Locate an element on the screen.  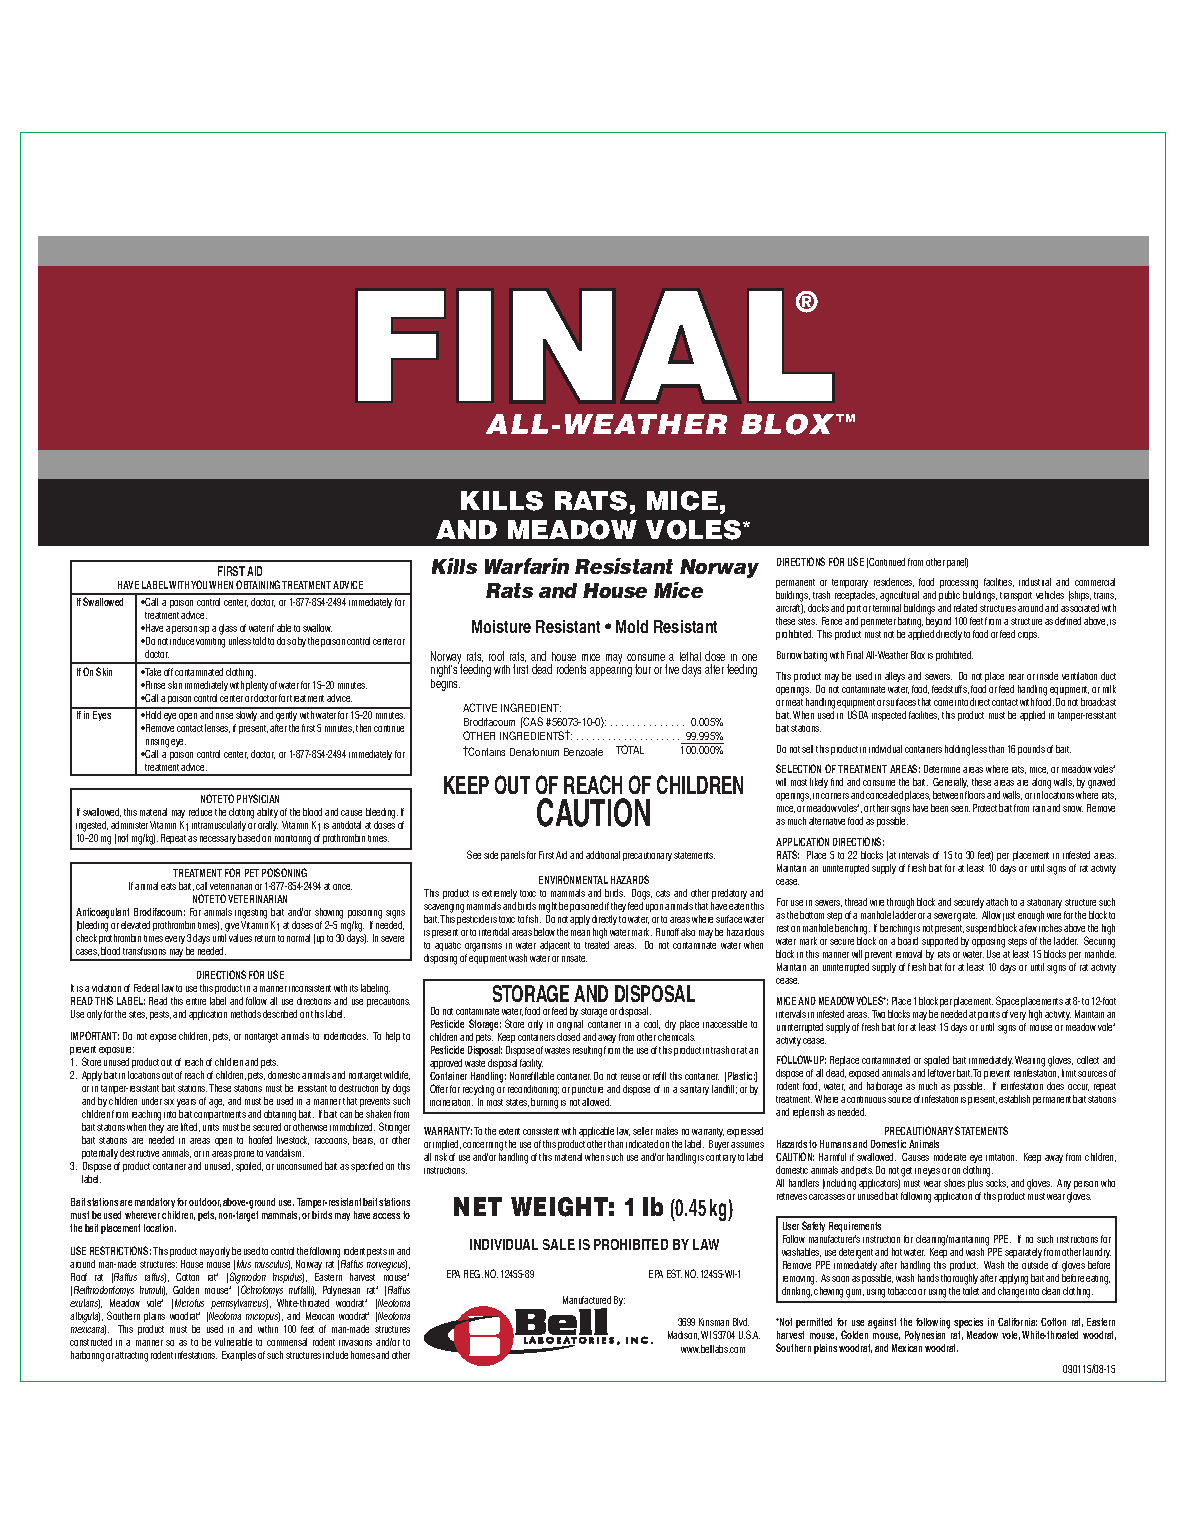
Examples is located at coordinates (239, 1356).
